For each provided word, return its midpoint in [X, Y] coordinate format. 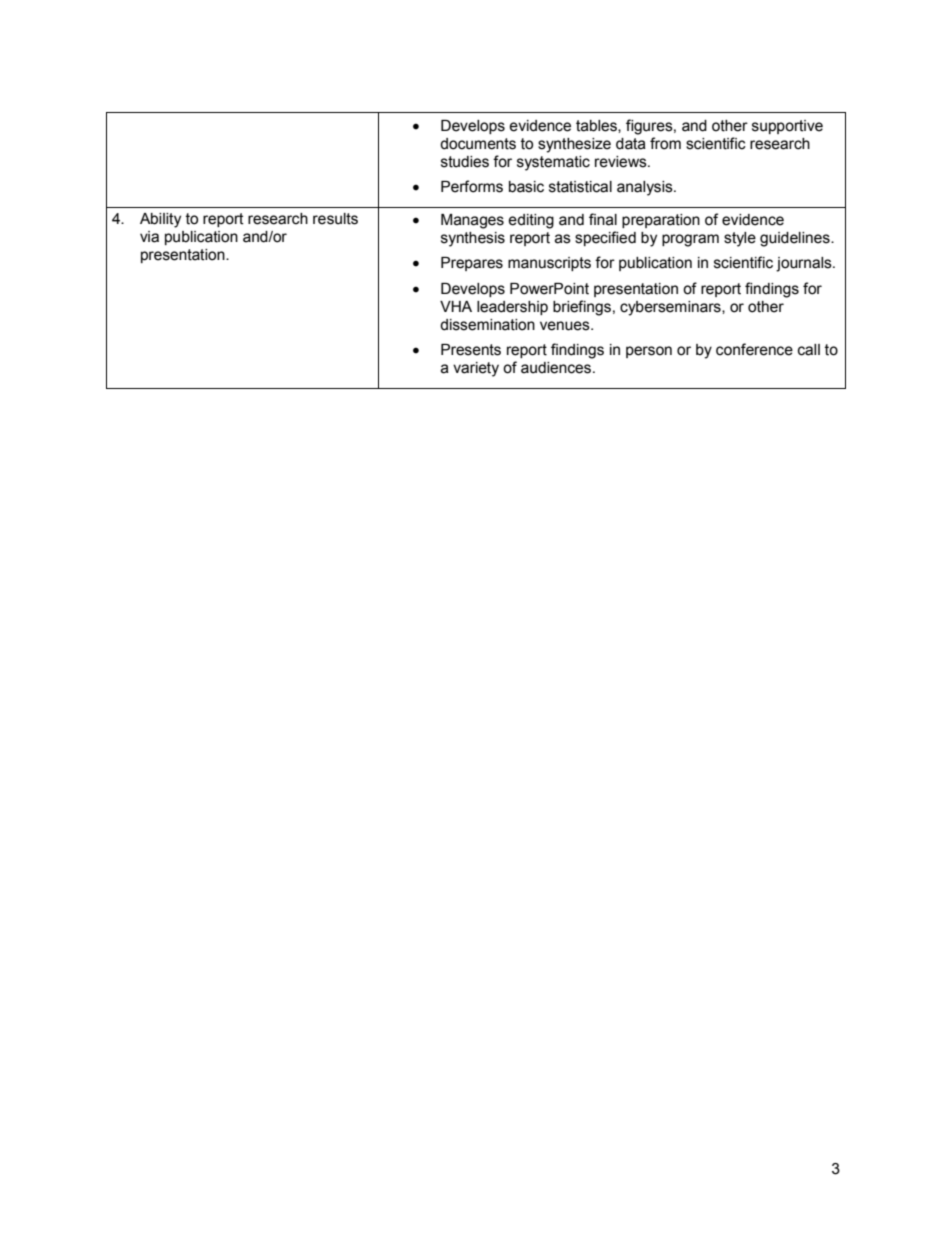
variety [476, 369]
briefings [582, 308]
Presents [471, 350]
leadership [512, 308]
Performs [472, 186]
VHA [456, 306]
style [740, 239]
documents [478, 144]
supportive [787, 127]
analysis [646, 188]
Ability [160, 220]
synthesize [574, 145]
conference [754, 349]
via [149, 237]
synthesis [473, 239]
